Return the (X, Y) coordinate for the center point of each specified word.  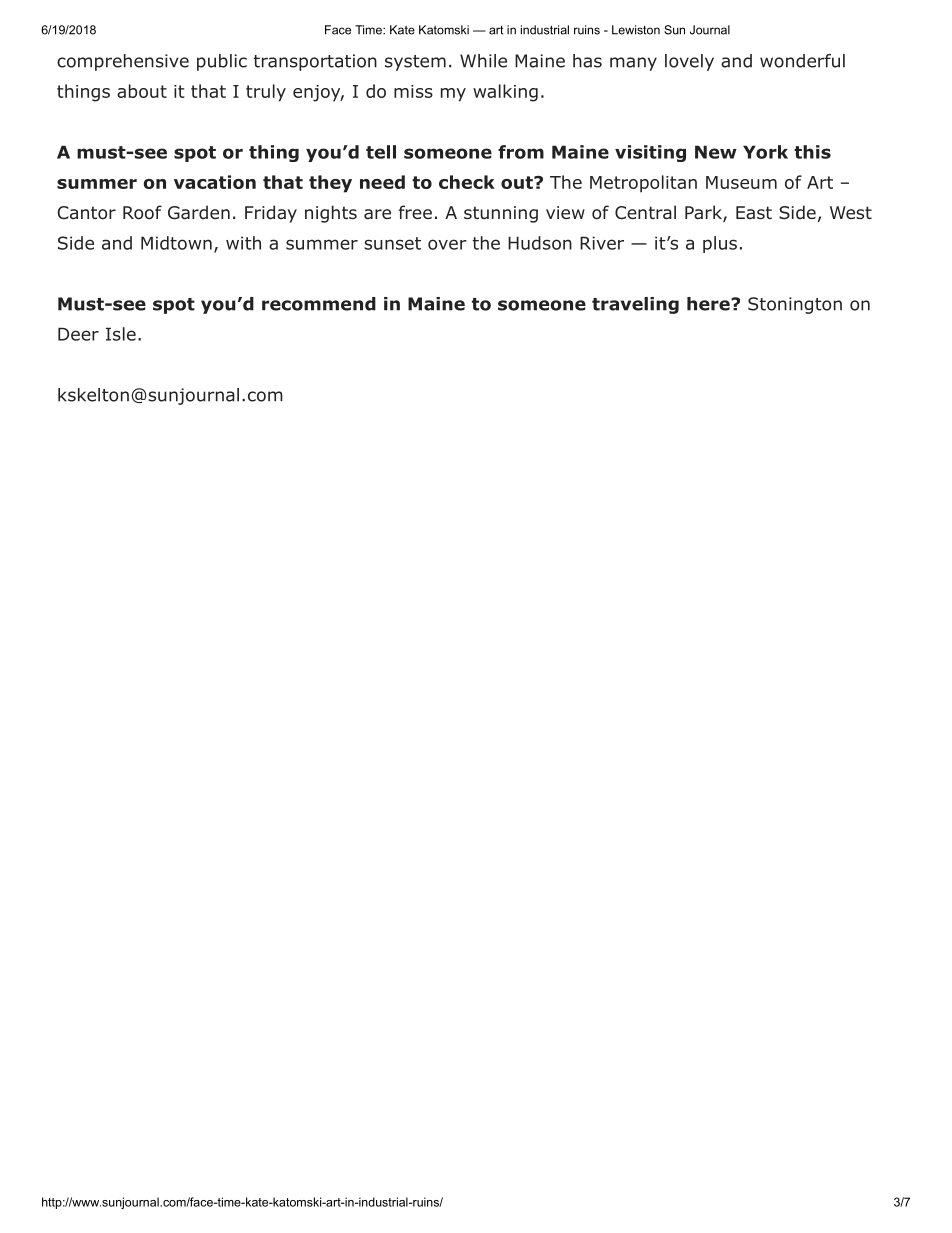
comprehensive (123, 62)
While (483, 61)
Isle (121, 334)
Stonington (795, 305)
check (467, 182)
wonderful (802, 61)
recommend (319, 304)
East (754, 212)
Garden (199, 212)
